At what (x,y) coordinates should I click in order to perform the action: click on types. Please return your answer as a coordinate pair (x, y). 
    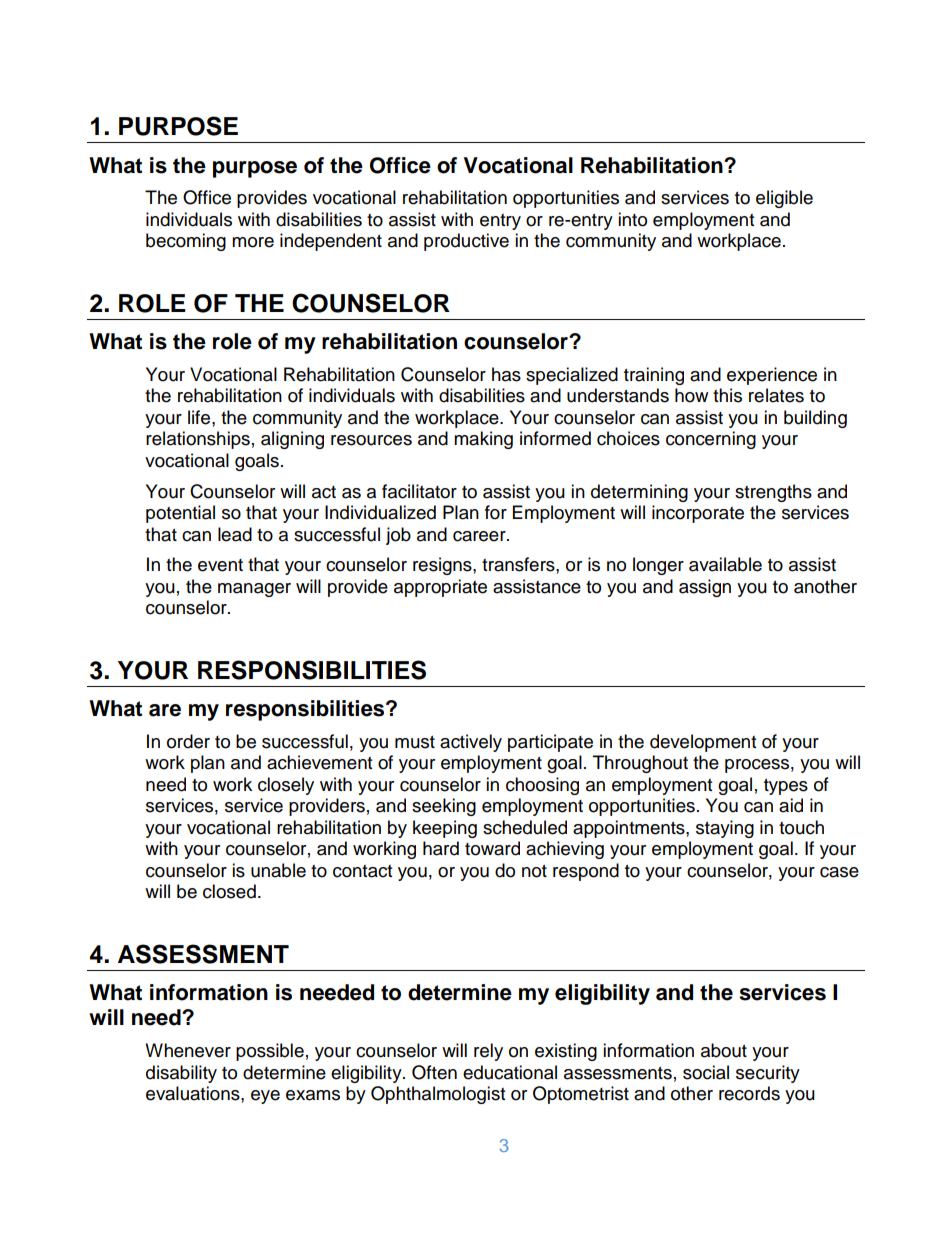
    Looking at the image, I should click on (786, 787).
